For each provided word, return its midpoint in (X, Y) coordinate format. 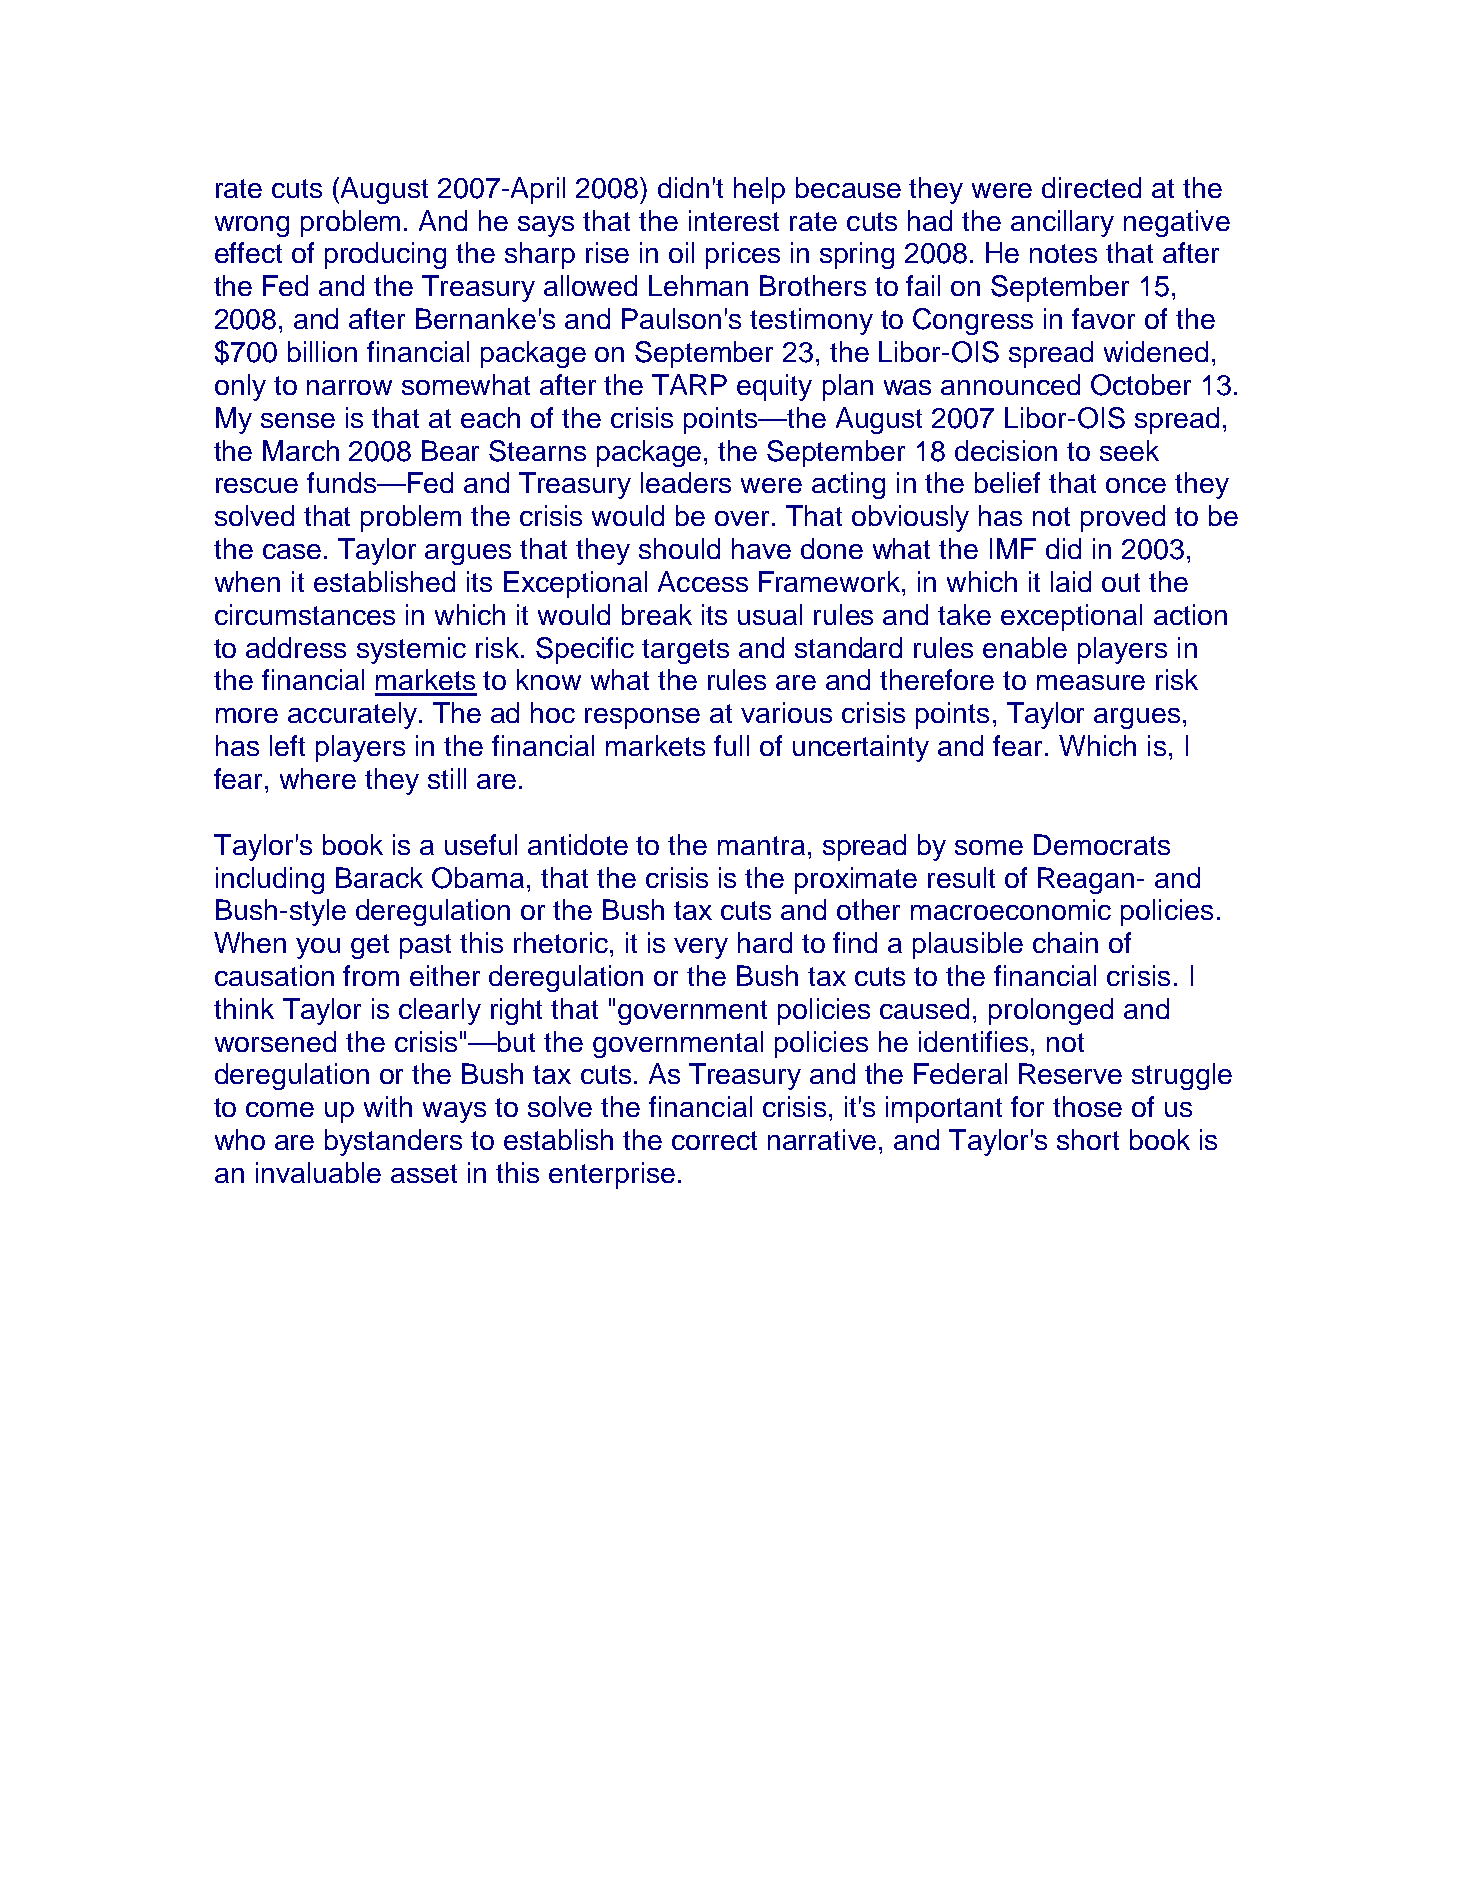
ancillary (1062, 223)
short (1088, 1139)
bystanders (393, 1142)
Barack (379, 877)
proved (1123, 518)
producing (385, 255)
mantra (761, 845)
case (292, 551)
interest (734, 220)
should (679, 548)
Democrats (1102, 844)
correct (714, 1140)
